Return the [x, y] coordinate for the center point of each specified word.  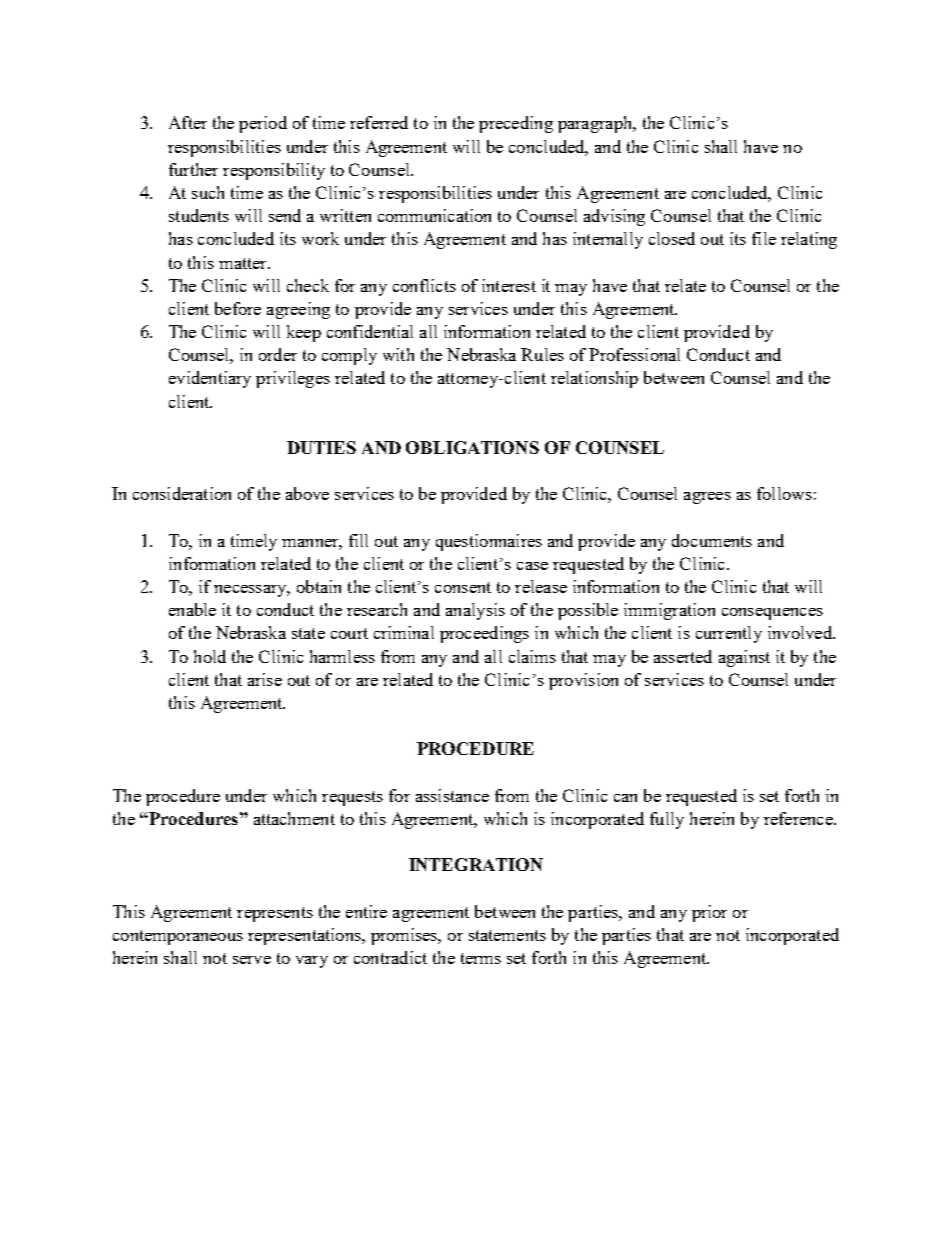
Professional [634, 354]
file [764, 238]
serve [252, 960]
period [263, 124]
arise [265, 679]
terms [481, 958]
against [744, 658]
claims [532, 656]
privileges [293, 379]
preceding [516, 124]
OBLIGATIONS [472, 447]
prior [709, 913]
